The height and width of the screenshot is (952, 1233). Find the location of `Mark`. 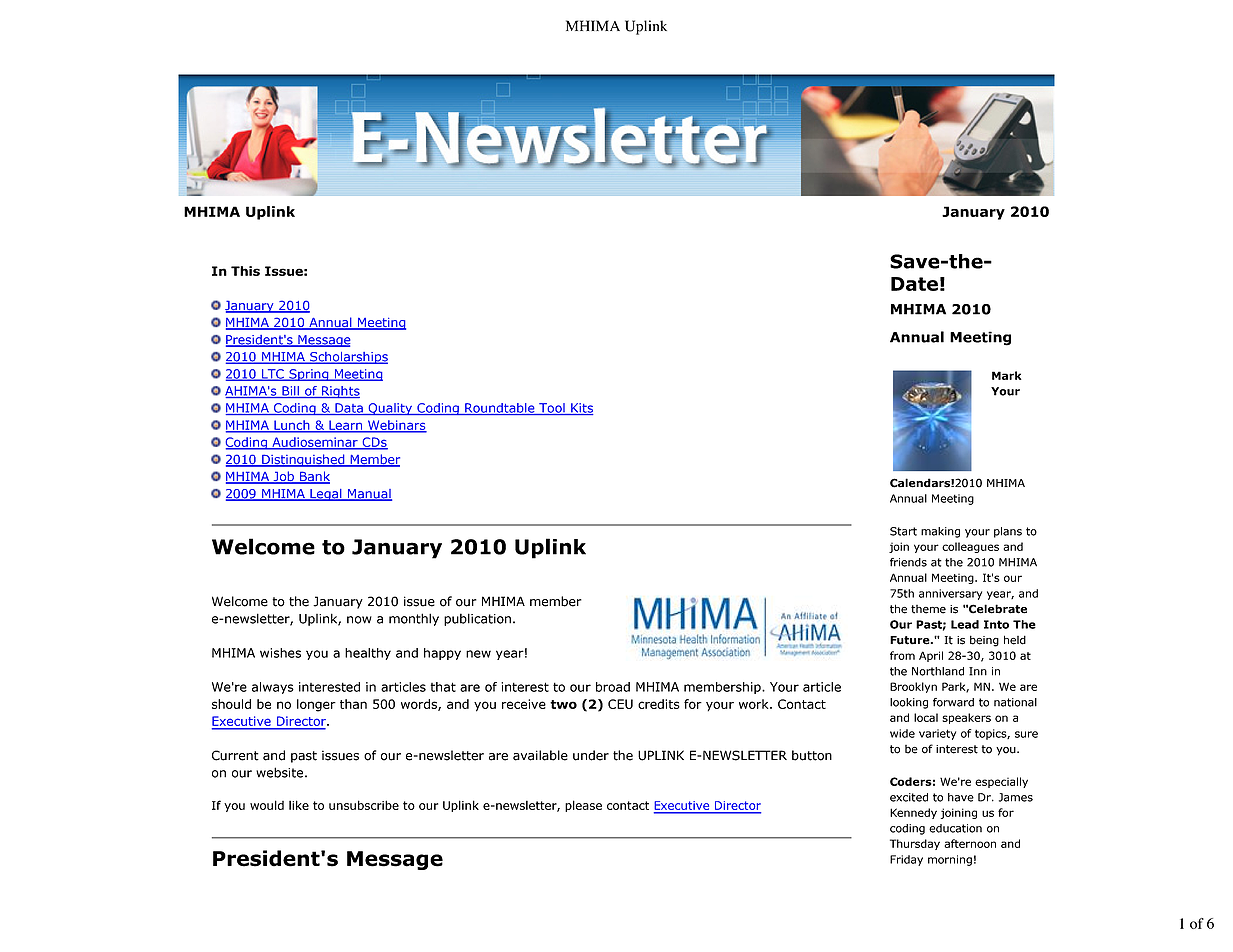

Mark is located at coordinates (1007, 375).
